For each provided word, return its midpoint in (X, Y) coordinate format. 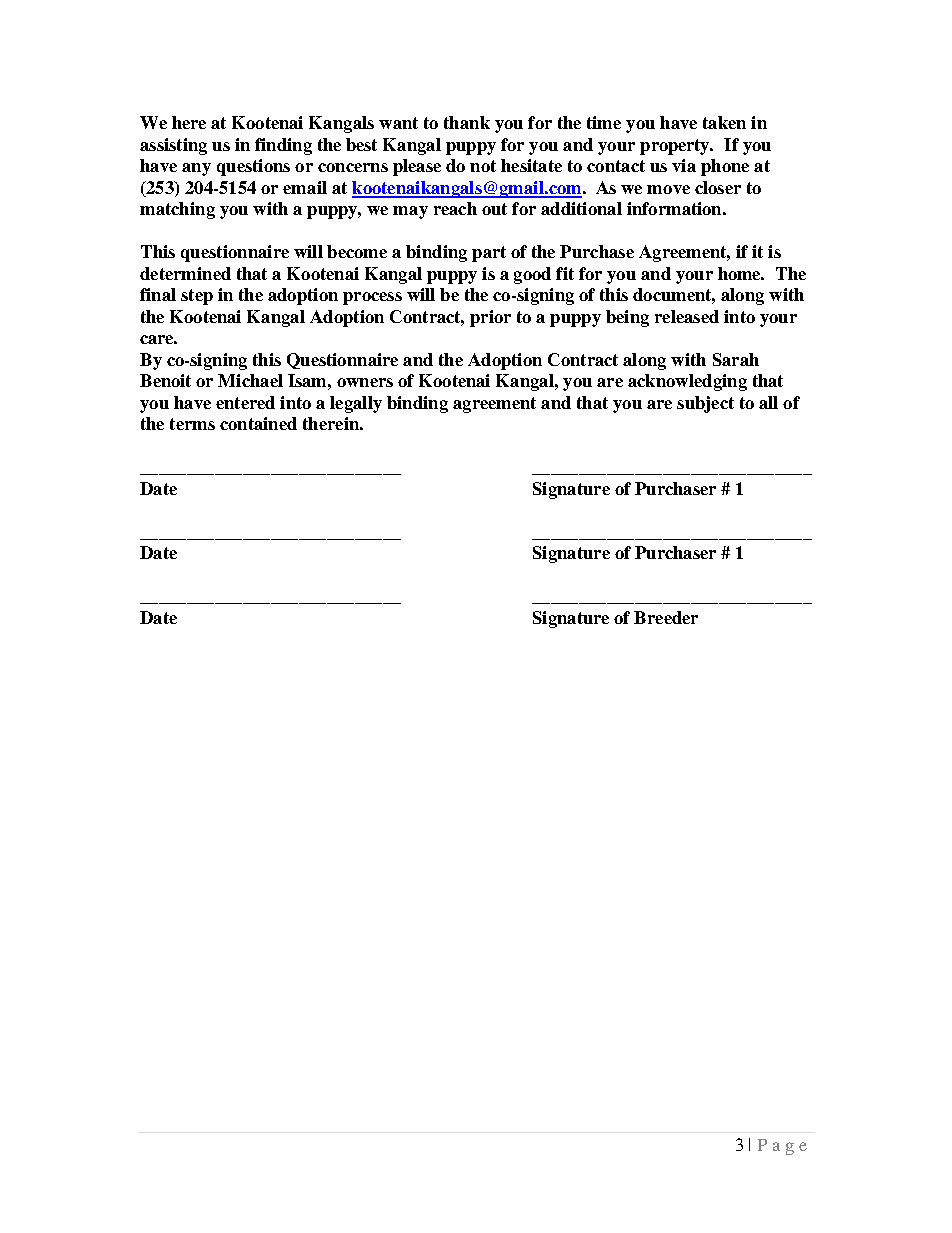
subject (705, 404)
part (489, 254)
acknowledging (687, 382)
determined (185, 273)
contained (258, 423)
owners (365, 382)
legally (356, 404)
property (676, 147)
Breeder (666, 617)
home (741, 273)
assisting (173, 146)
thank (467, 122)
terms (192, 424)
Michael (250, 380)
